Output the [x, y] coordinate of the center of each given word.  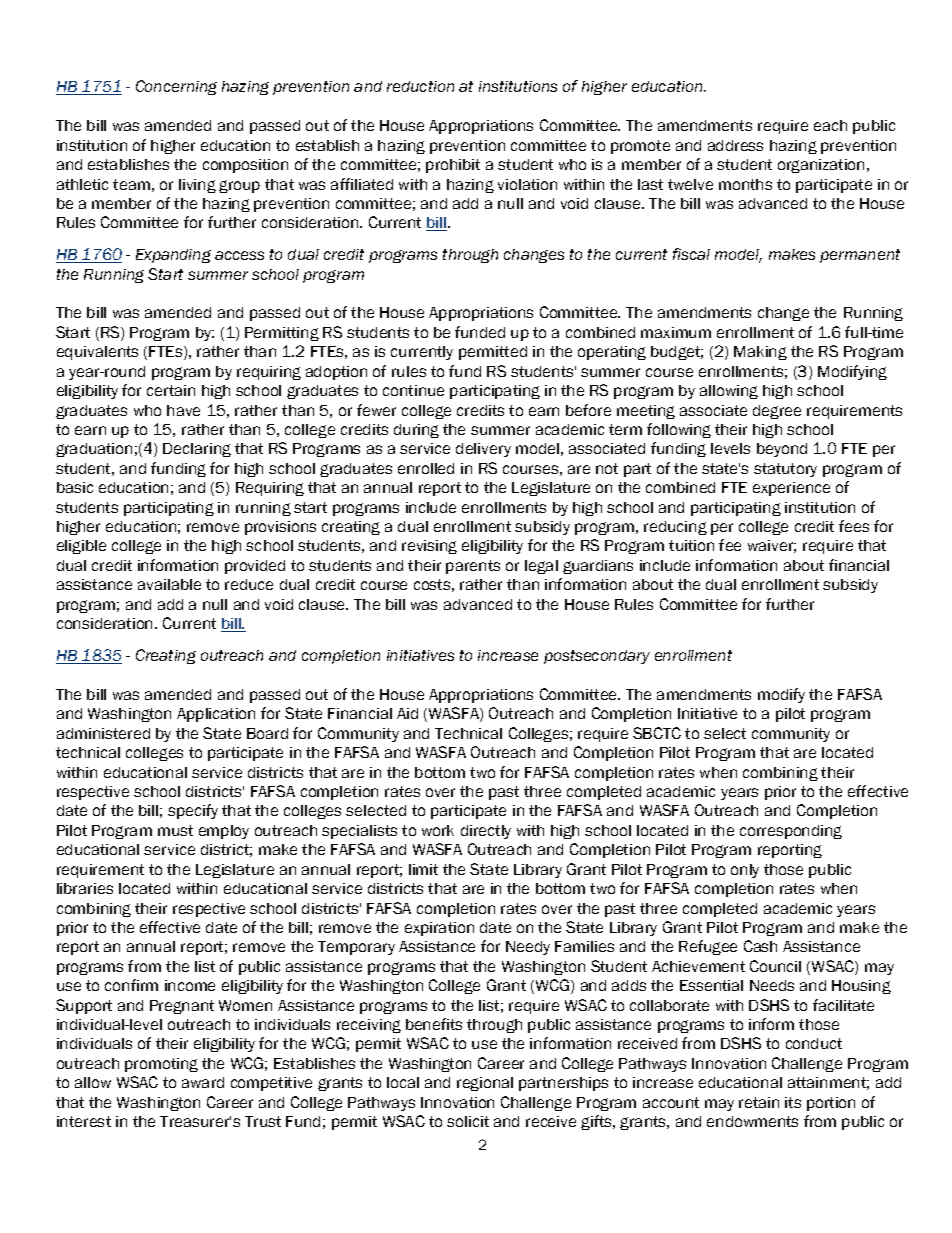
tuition [691, 545]
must [175, 830]
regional [485, 1084]
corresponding [791, 832]
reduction [420, 86]
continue [413, 390]
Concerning [176, 87]
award [203, 1082]
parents [473, 567]
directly [486, 832]
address [735, 145]
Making [760, 353]
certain [171, 390]
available [169, 584]
